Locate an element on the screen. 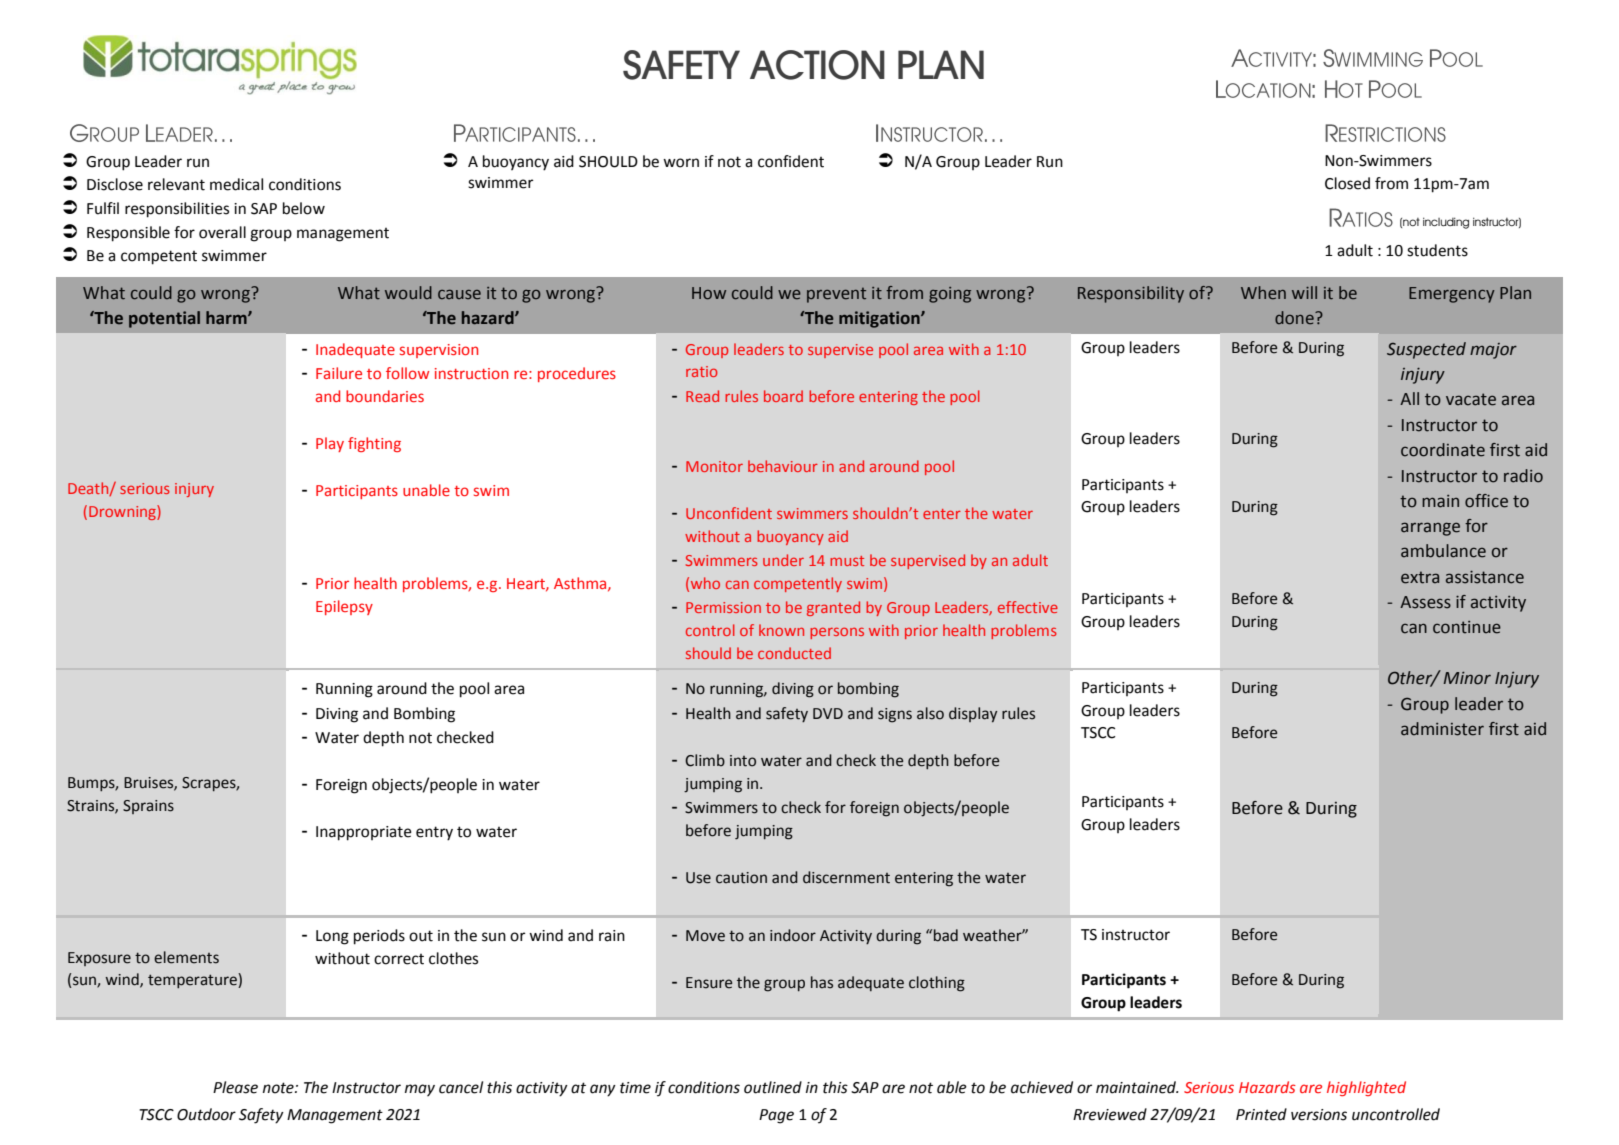  Suspected is located at coordinates (1426, 350).
